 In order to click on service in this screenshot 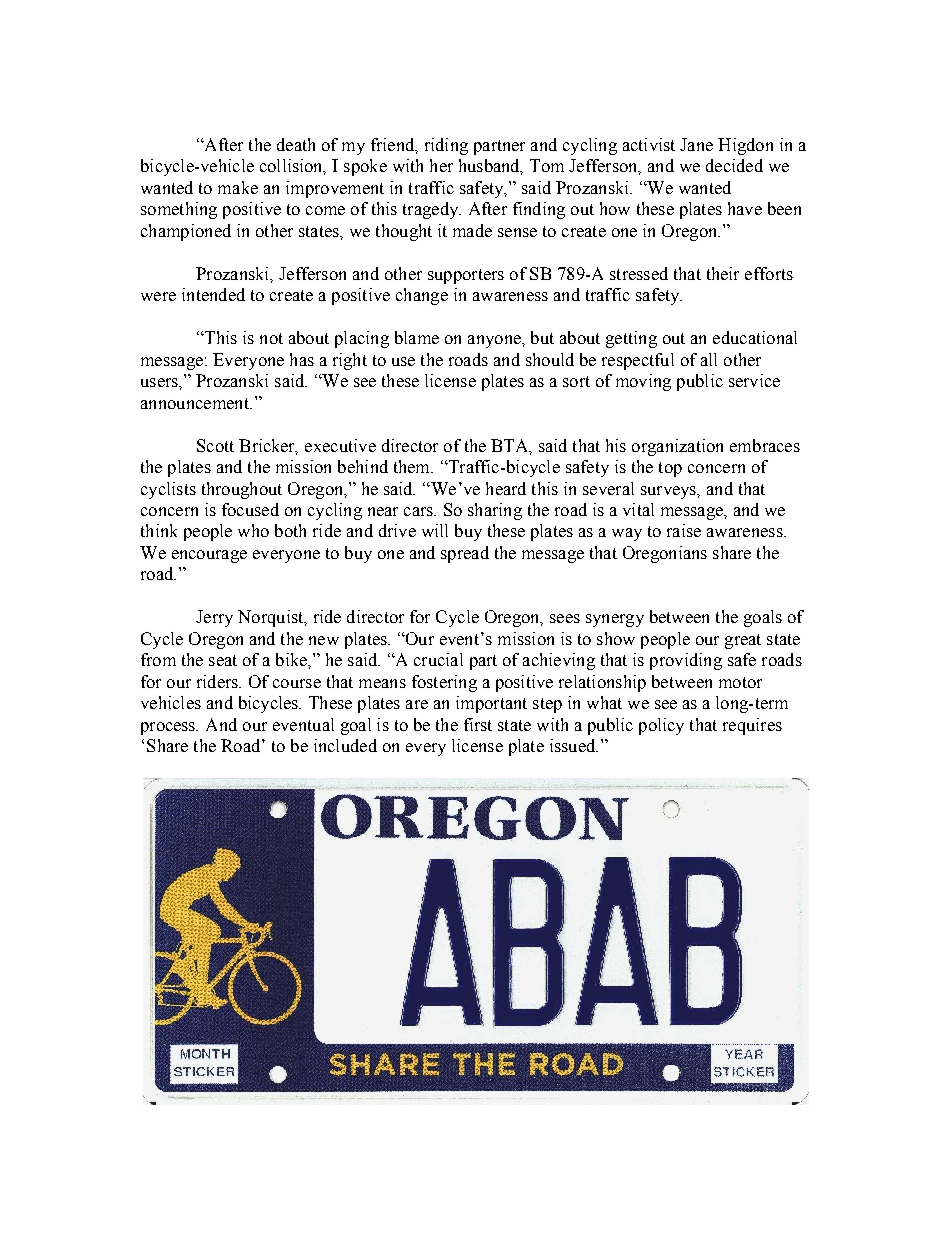, I will do `click(754, 380)`.
